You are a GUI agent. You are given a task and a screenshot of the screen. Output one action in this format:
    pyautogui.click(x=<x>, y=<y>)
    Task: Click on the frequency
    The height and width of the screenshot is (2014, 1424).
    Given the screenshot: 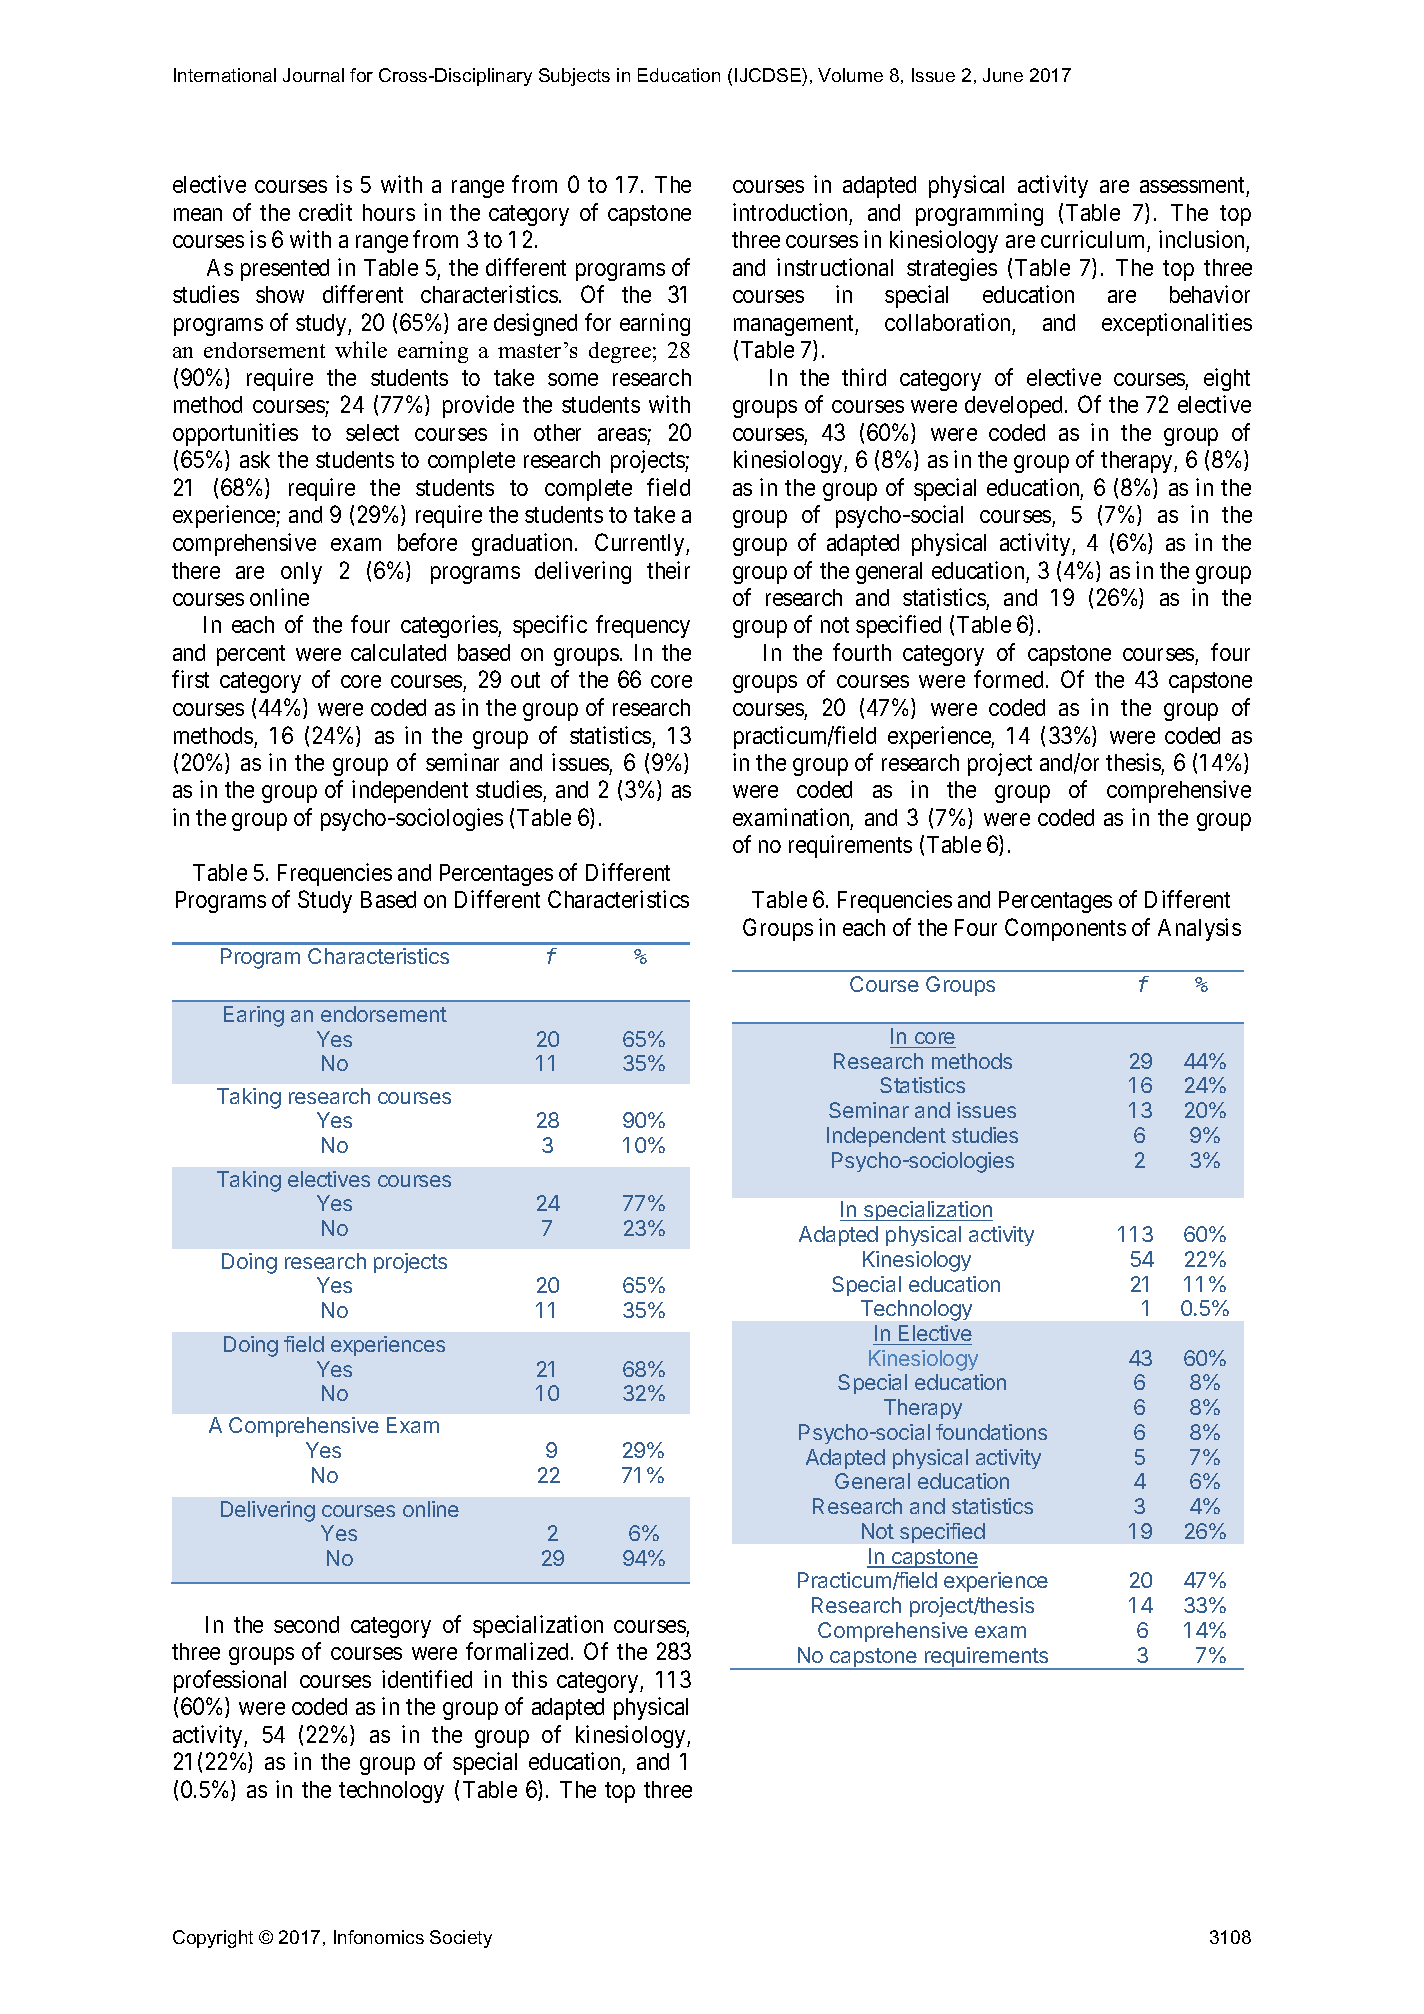 What is the action you would take?
    pyautogui.click(x=643, y=626)
